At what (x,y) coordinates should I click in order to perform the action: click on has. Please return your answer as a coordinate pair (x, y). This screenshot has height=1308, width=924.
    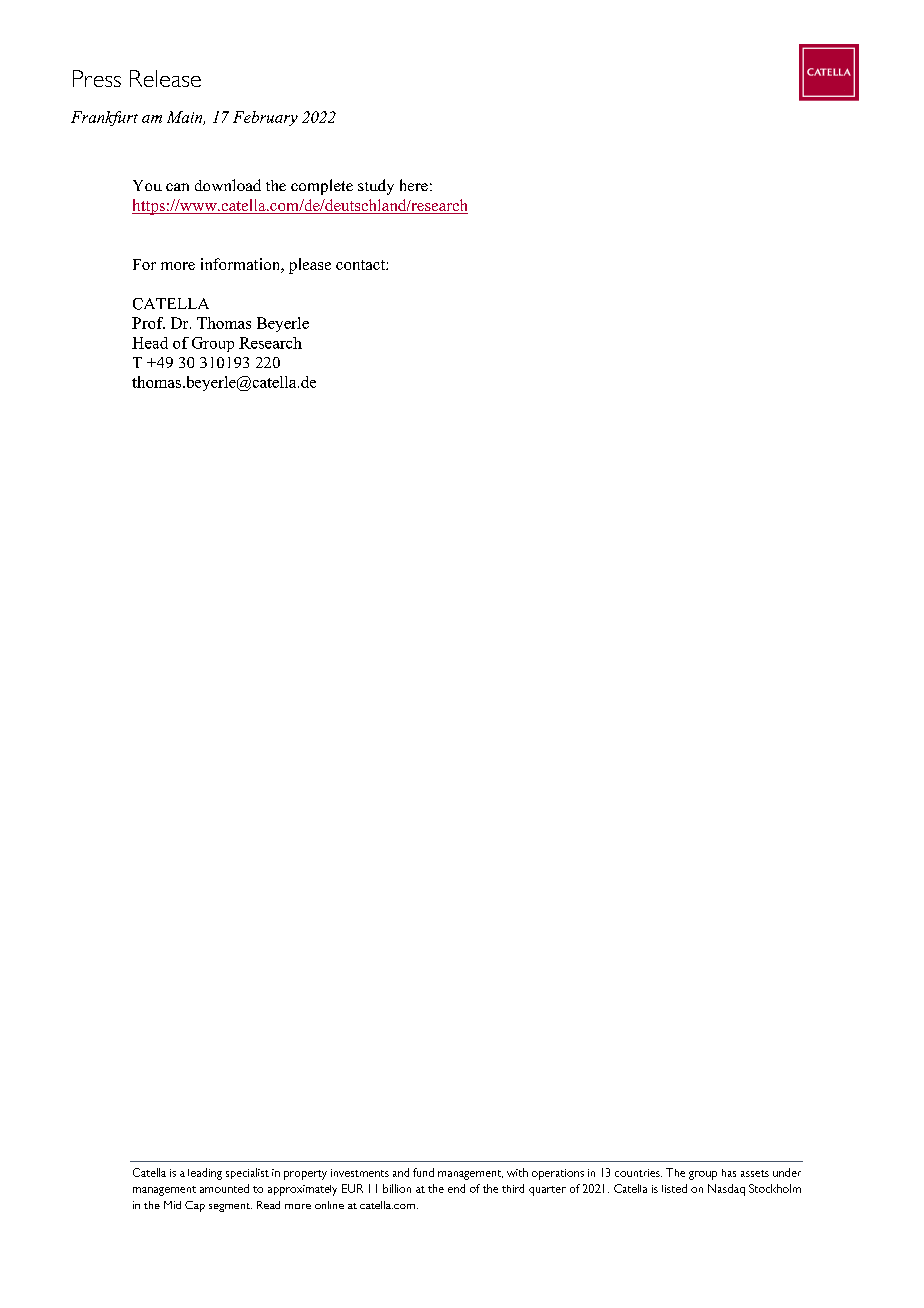
    Looking at the image, I should click on (729, 1173).
